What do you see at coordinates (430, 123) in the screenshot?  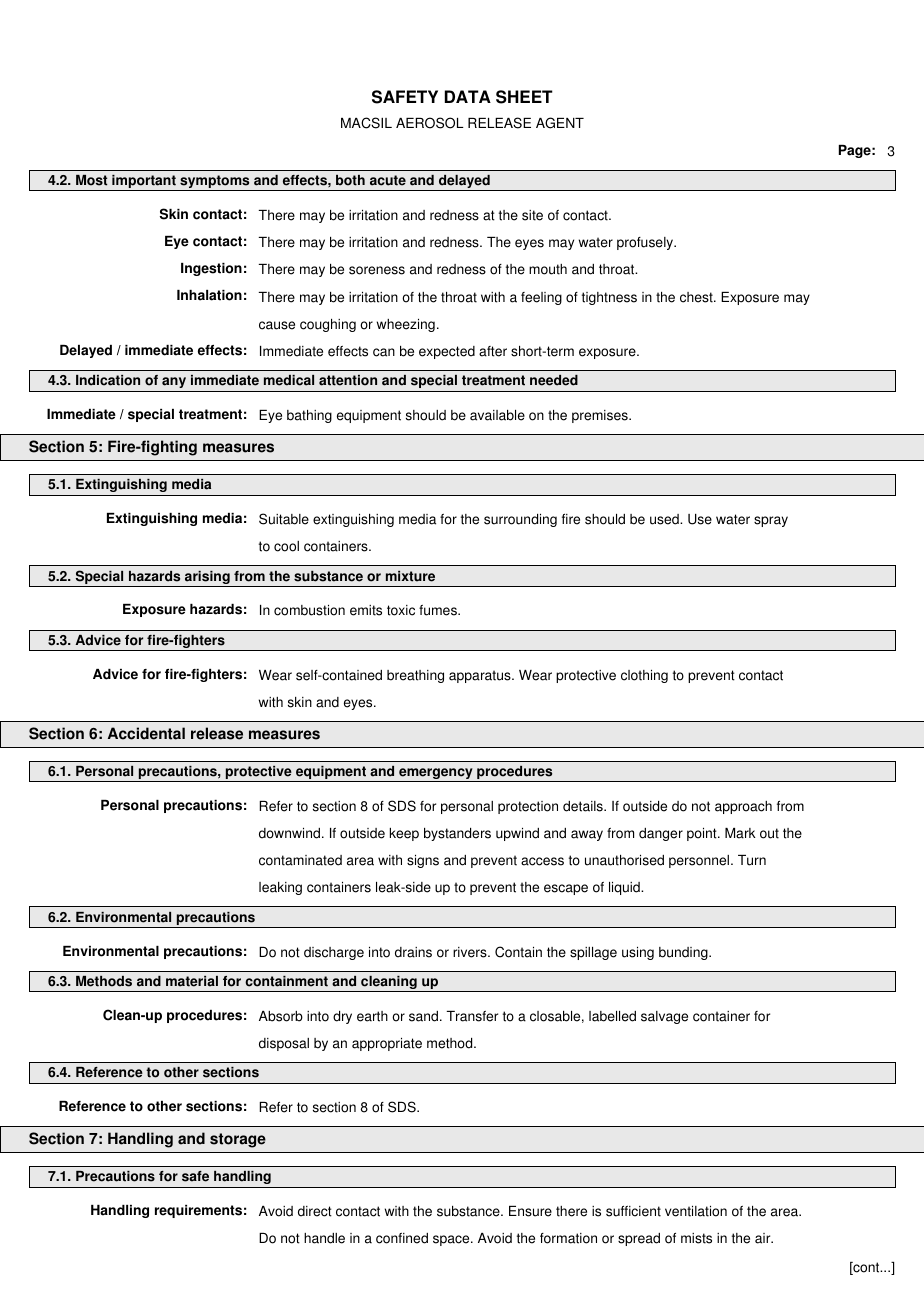 I see `AEROSOL` at bounding box center [430, 123].
